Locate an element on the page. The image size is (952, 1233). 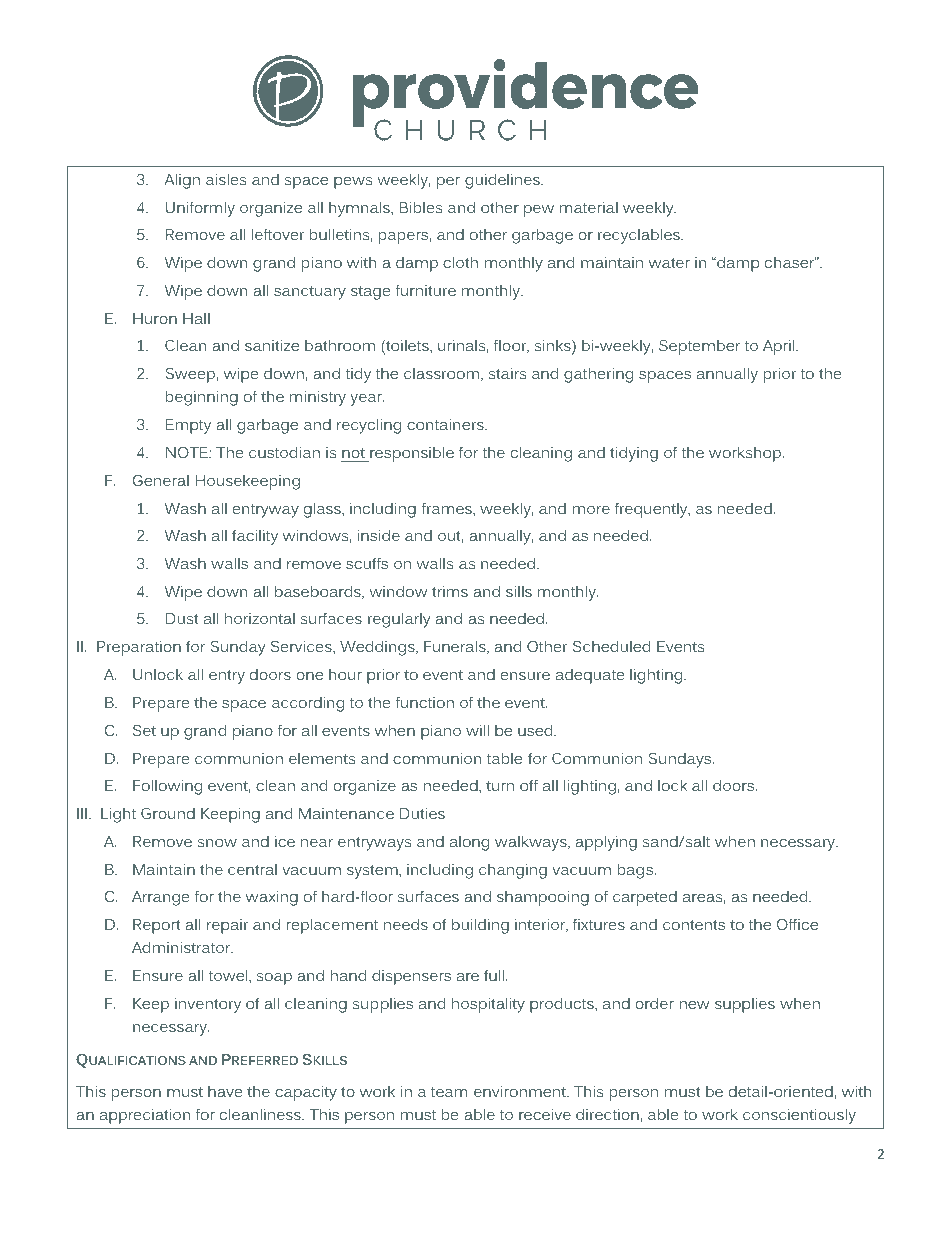
Duties is located at coordinates (422, 813).
